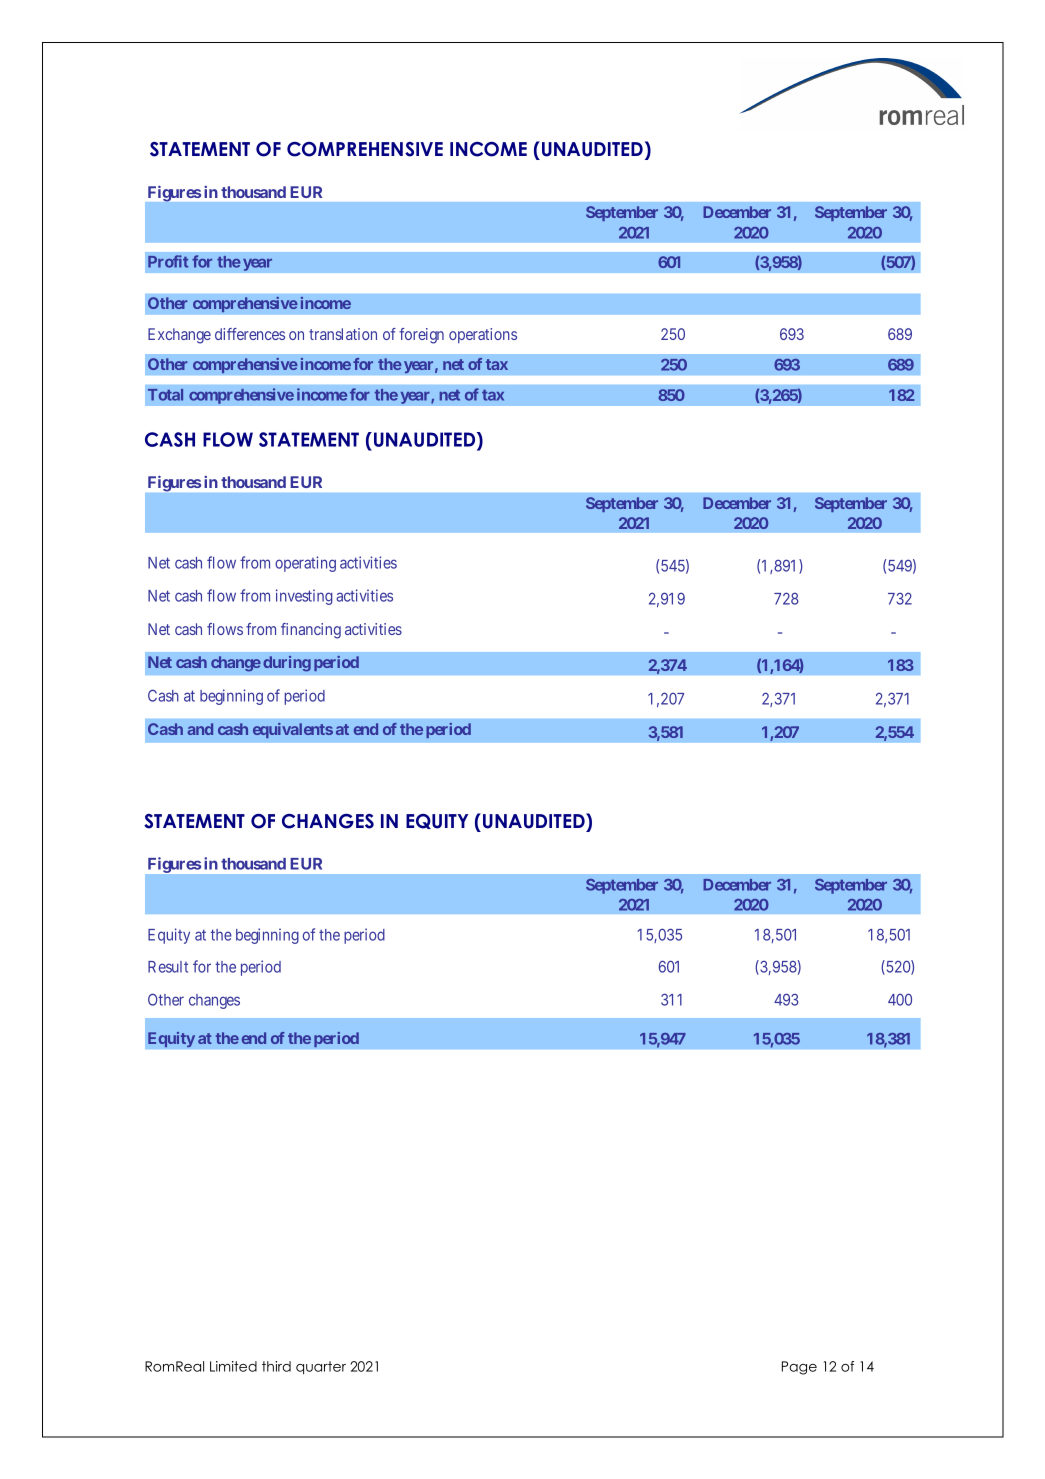  Describe the element at coordinates (421, 336) in the screenshot. I see `foreign` at that location.
